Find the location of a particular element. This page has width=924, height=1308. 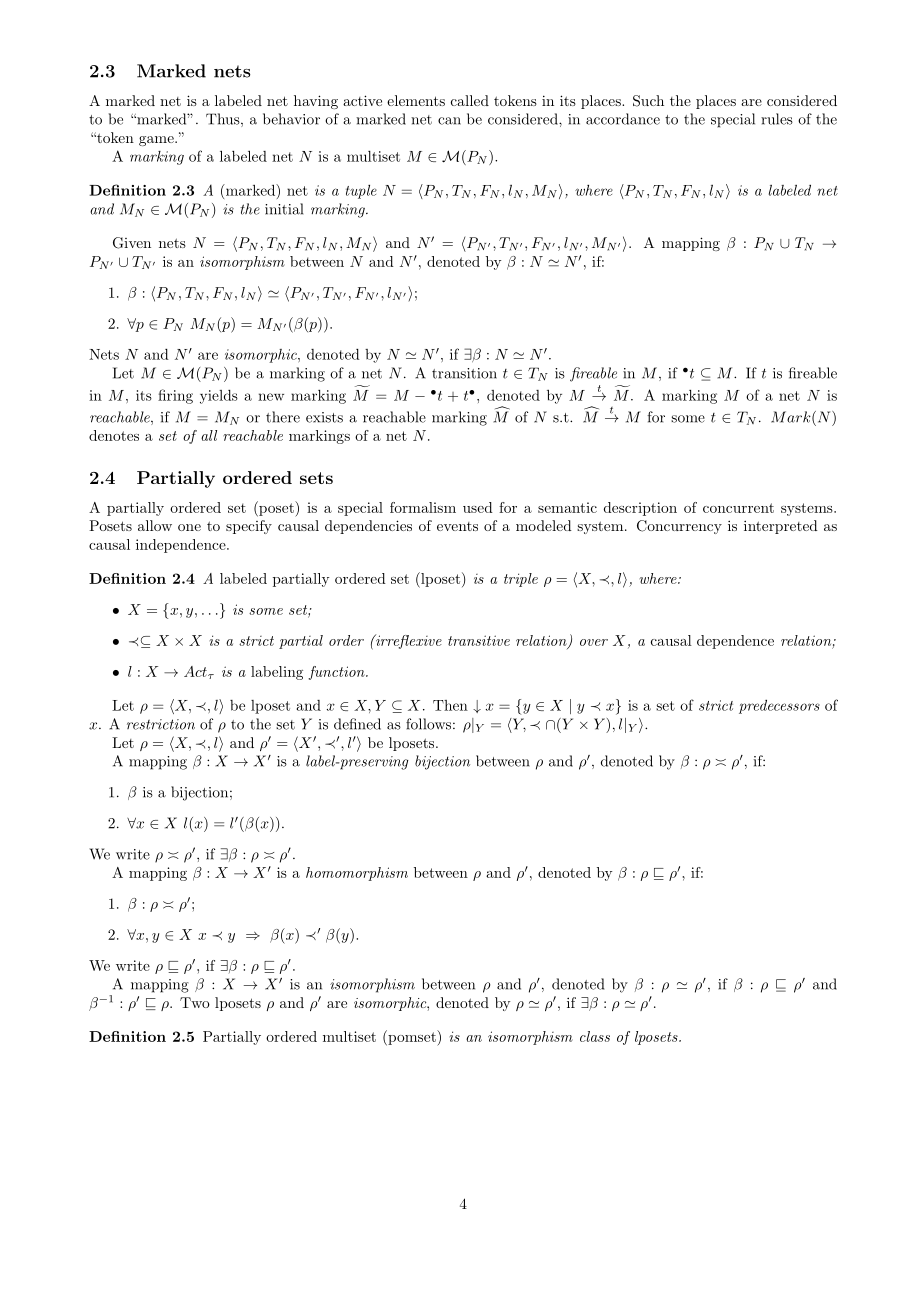

function is located at coordinates (337, 673).
